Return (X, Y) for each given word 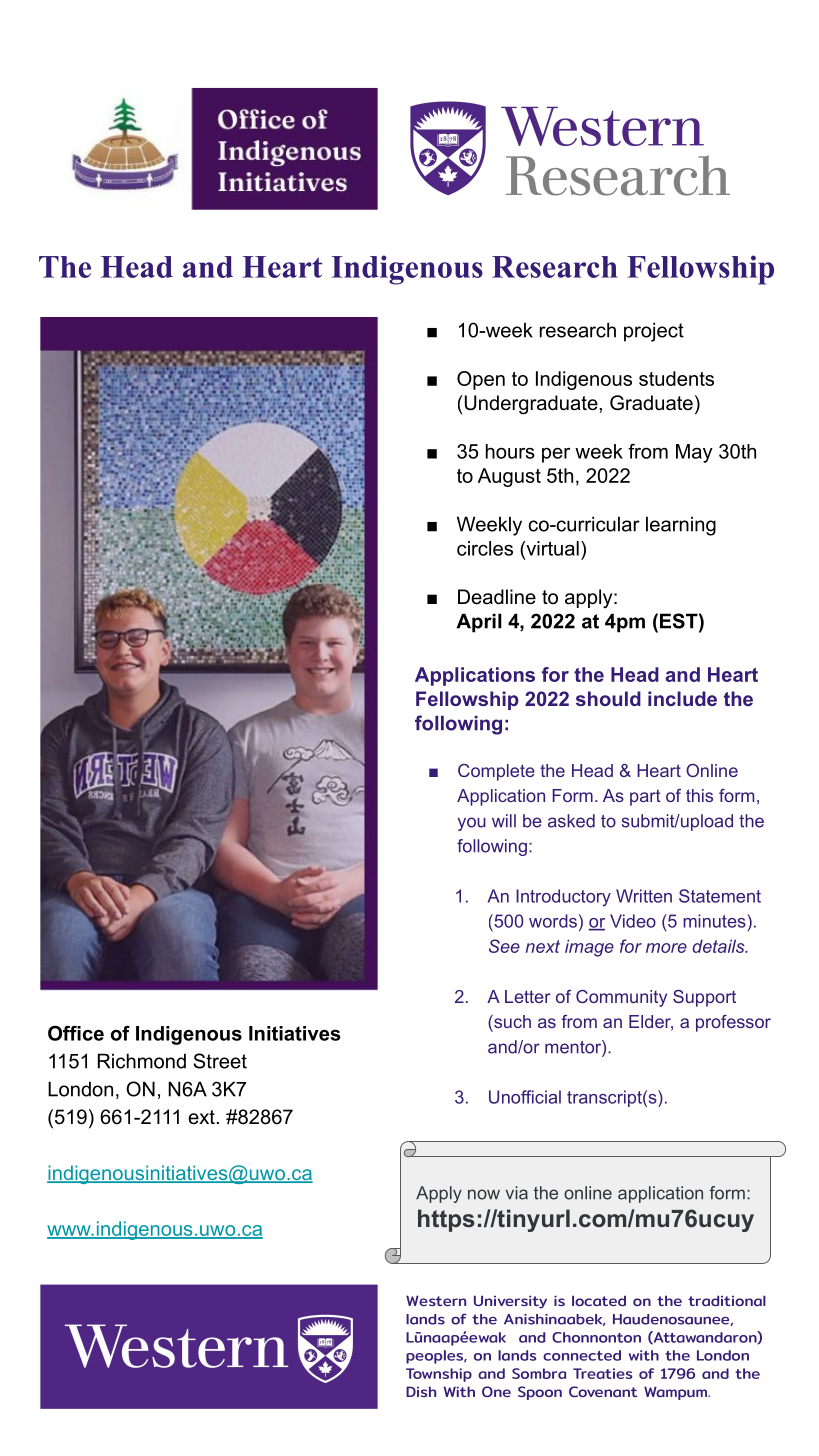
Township (439, 1375)
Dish (421, 1391)
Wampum (676, 1393)
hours (510, 451)
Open (481, 380)
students (676, 378)
